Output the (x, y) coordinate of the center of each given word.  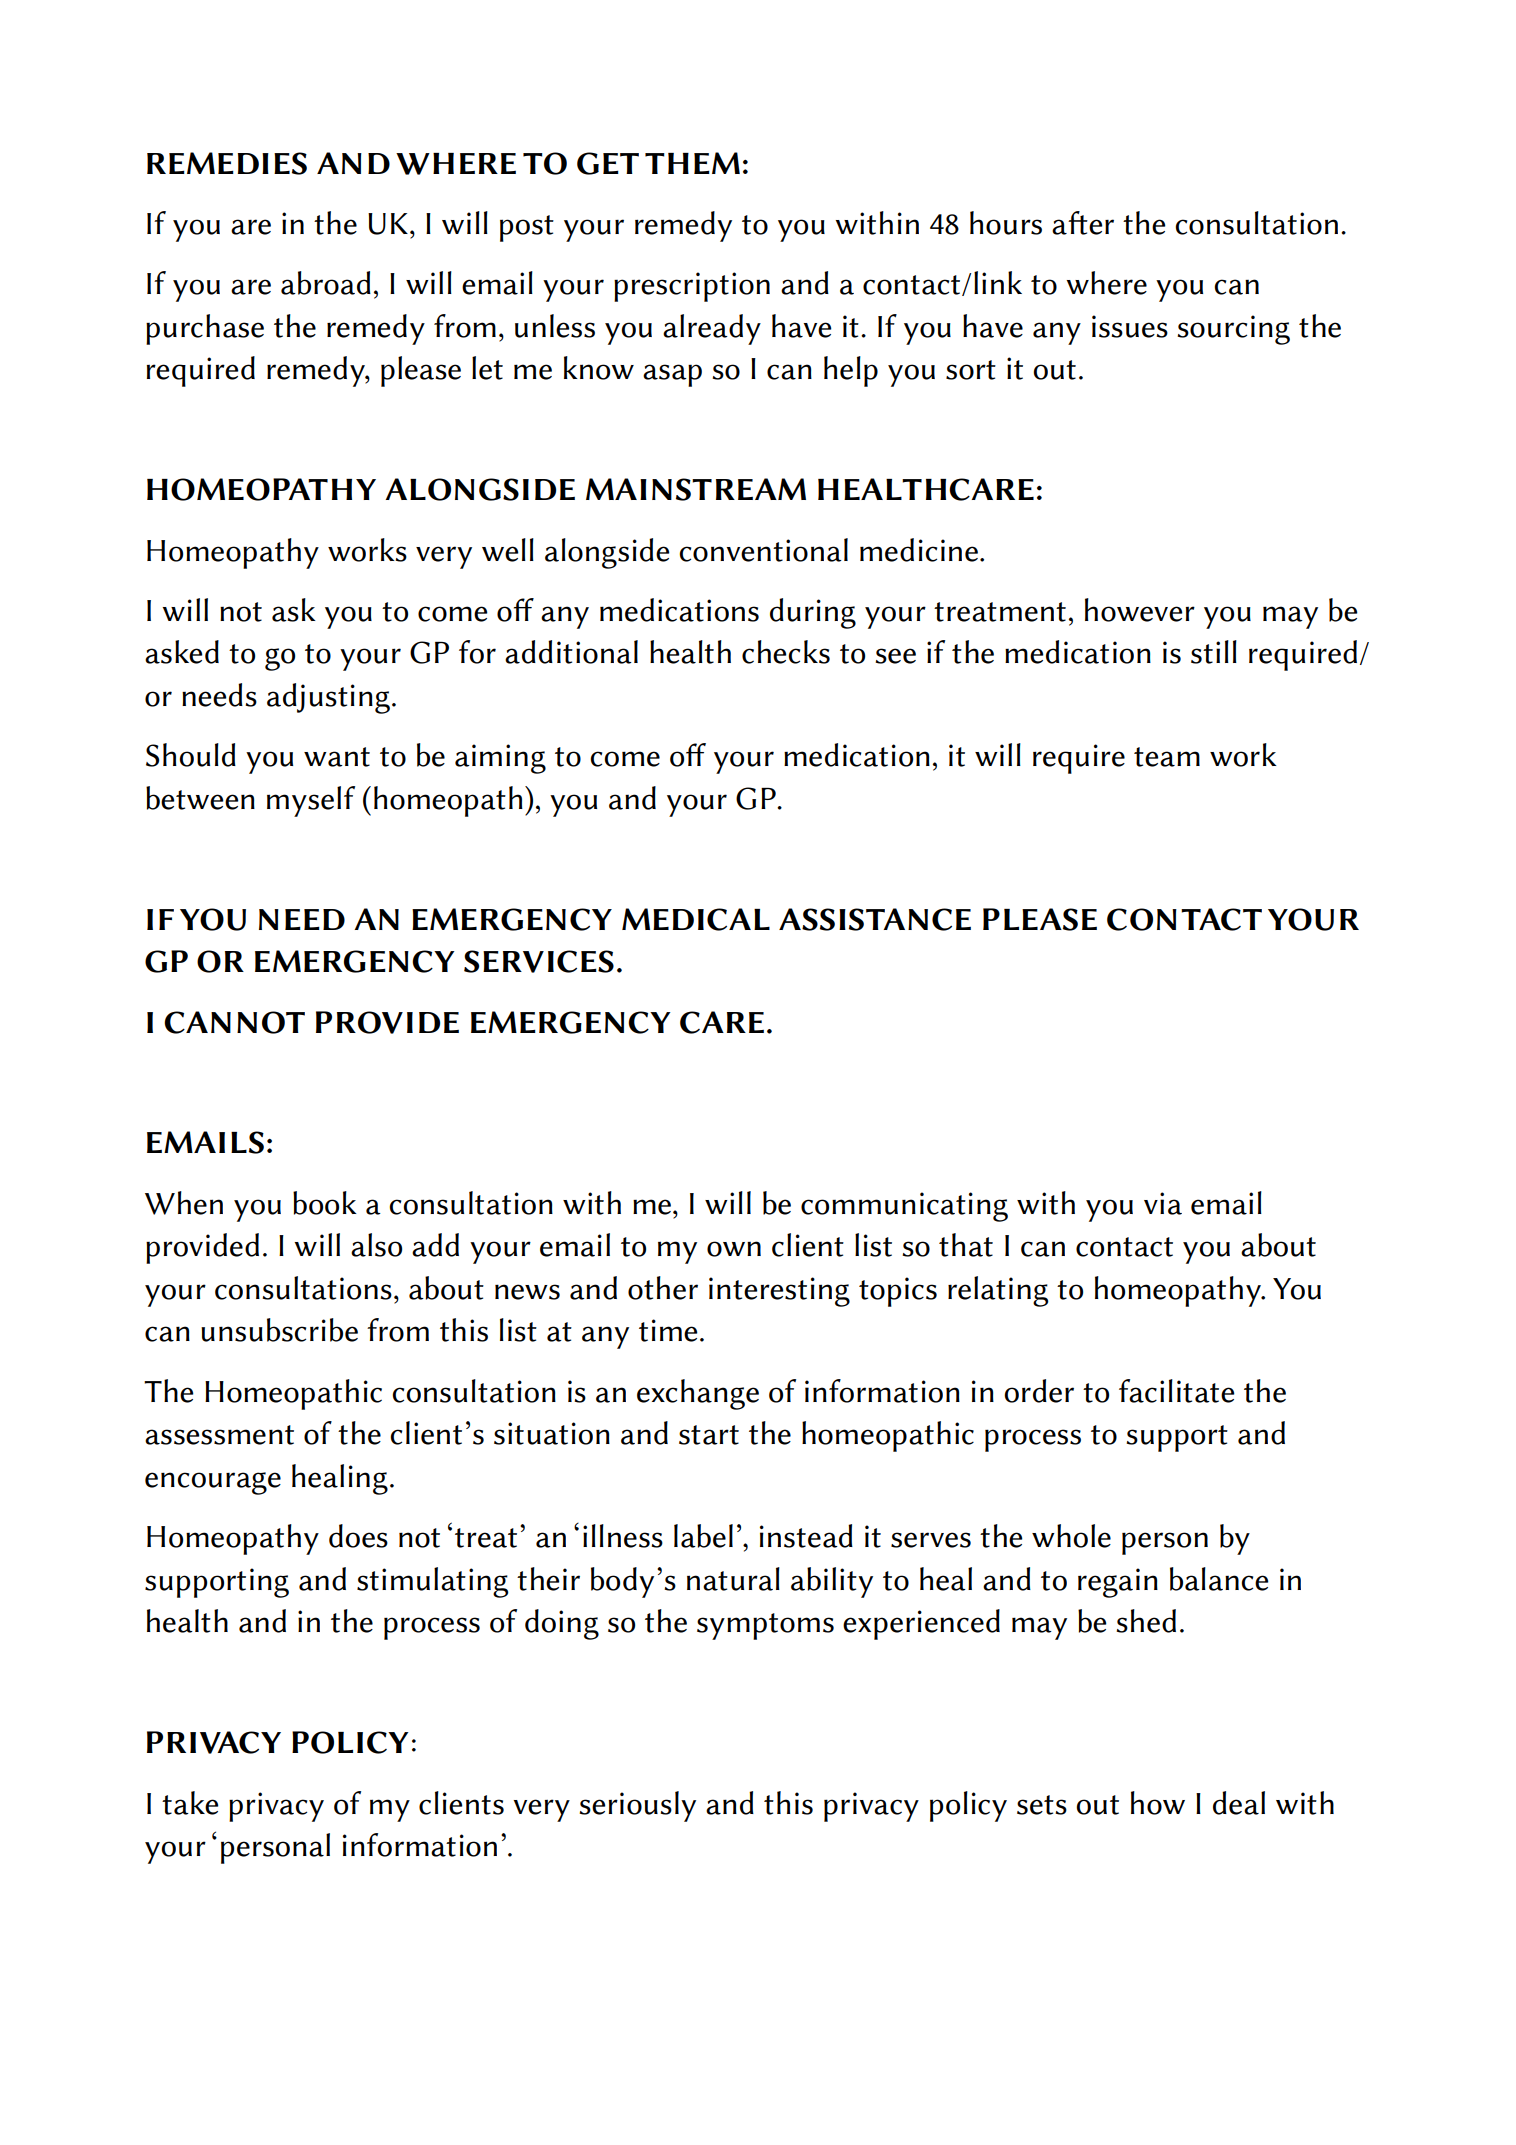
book (325, 1203)
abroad (326, 283)
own (734, 1249)
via (1163, 1203)
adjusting (328, 698)
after (1083, 223)
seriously (637, 1806)
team (1167, 757)
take (190, 1803)
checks (786, 652)
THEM (692, 163)
